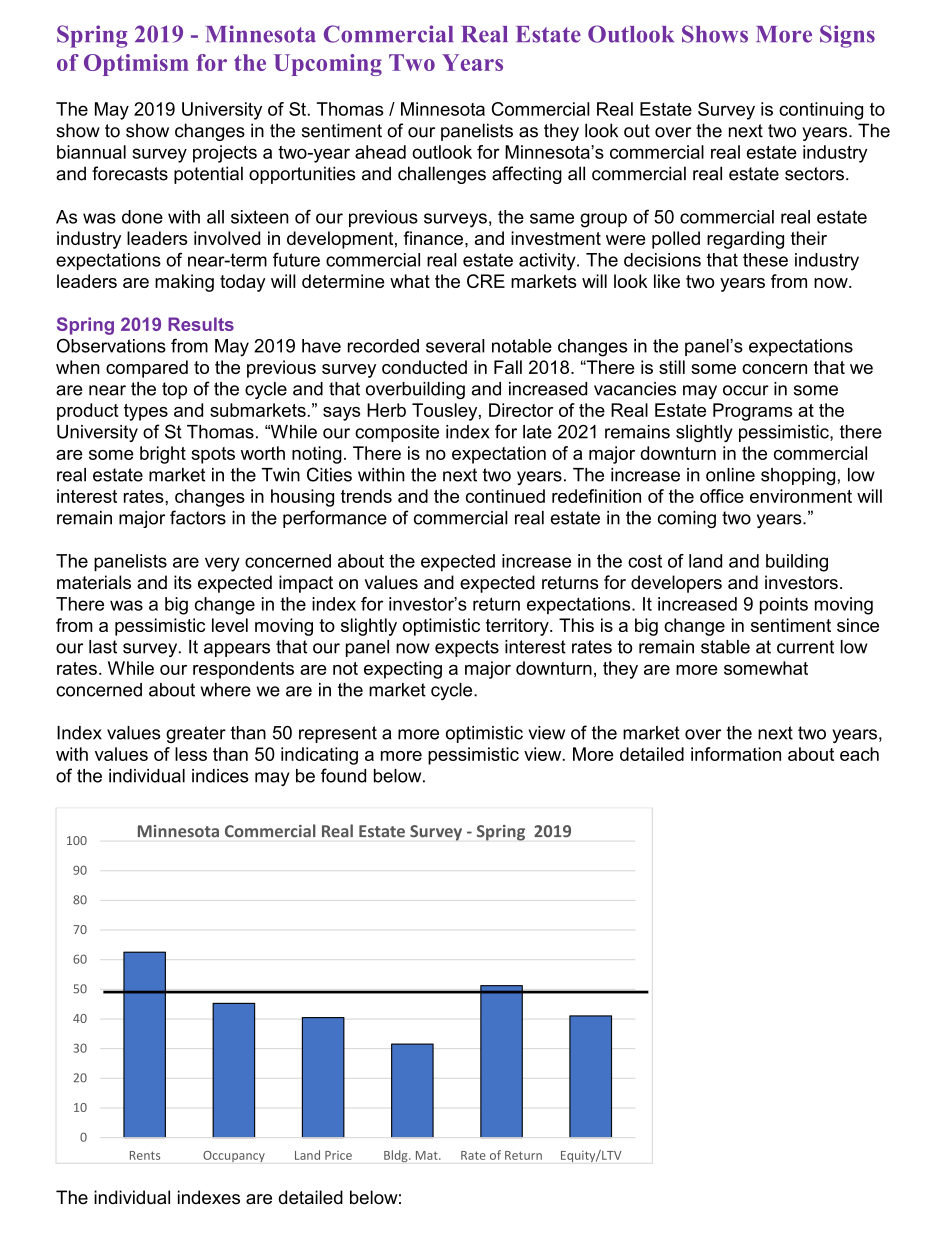  I want to click on Bldg, so click(397, 1156).
